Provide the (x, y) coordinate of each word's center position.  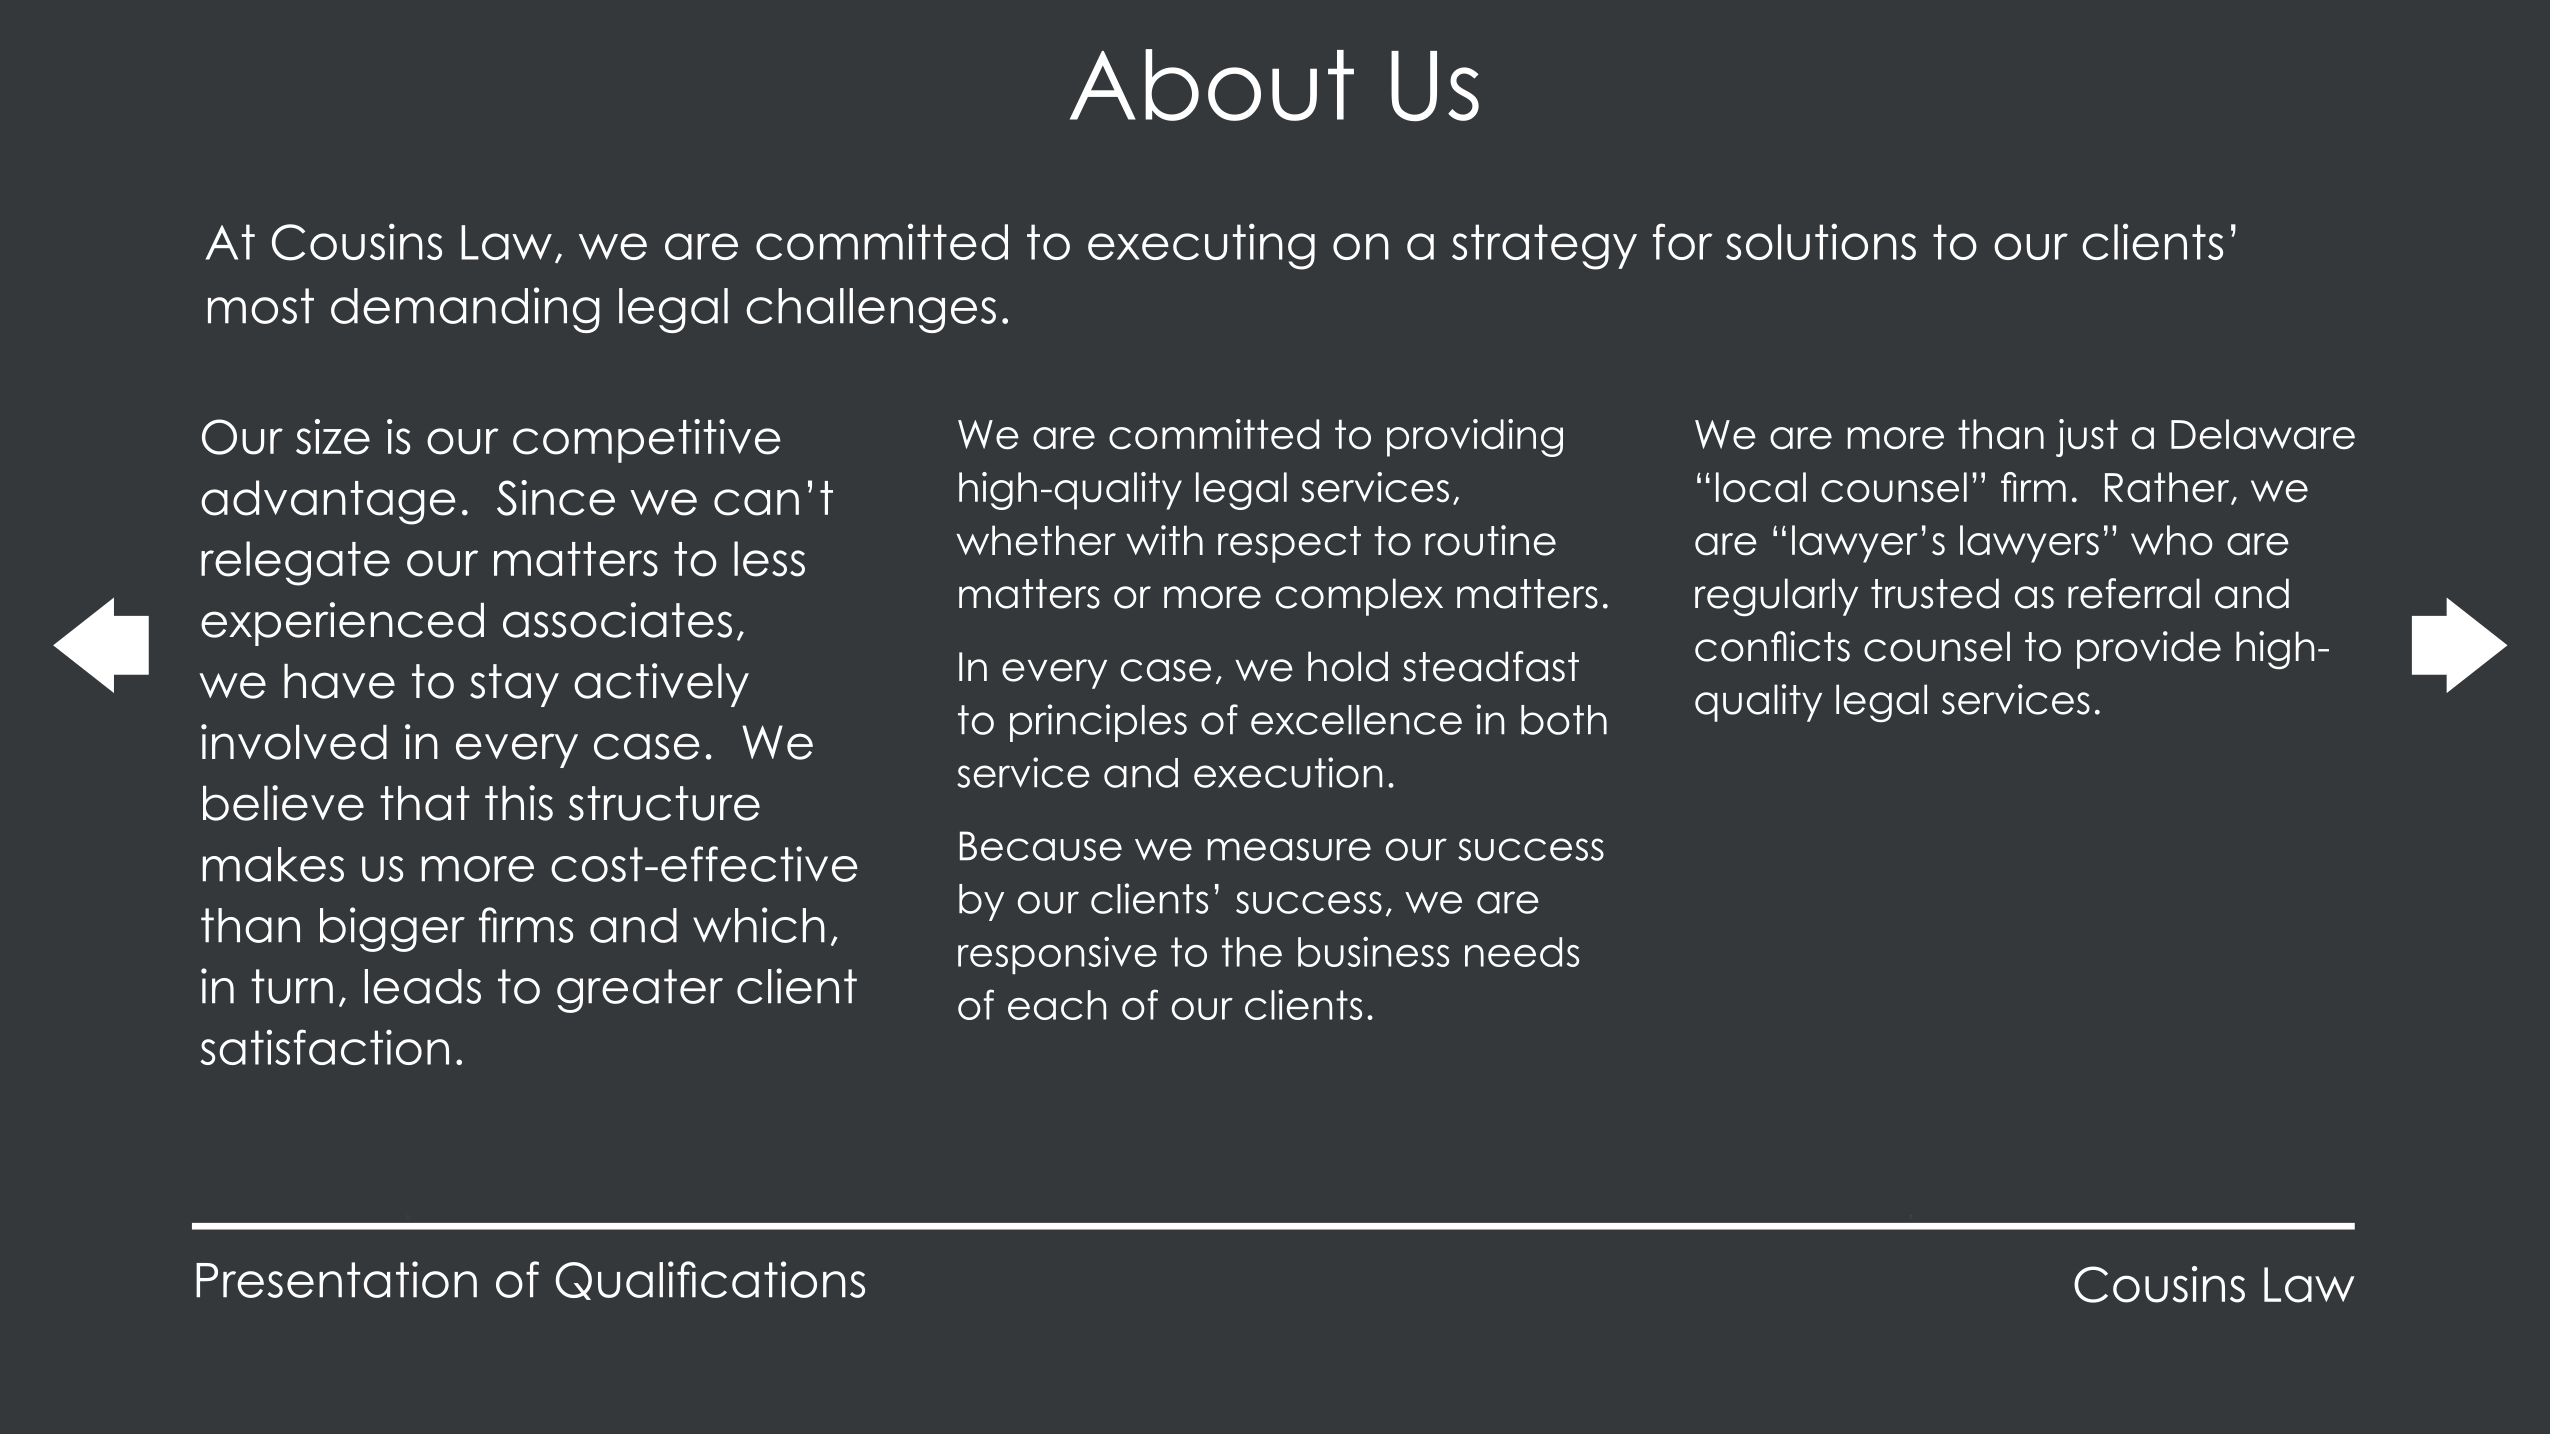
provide (2149, 650)
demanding (465, 310)
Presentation (336, 1279)
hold (1348, 666)
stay (514, 685)
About (1212, 85)
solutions (1821, 241)
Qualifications (710, 1280)
